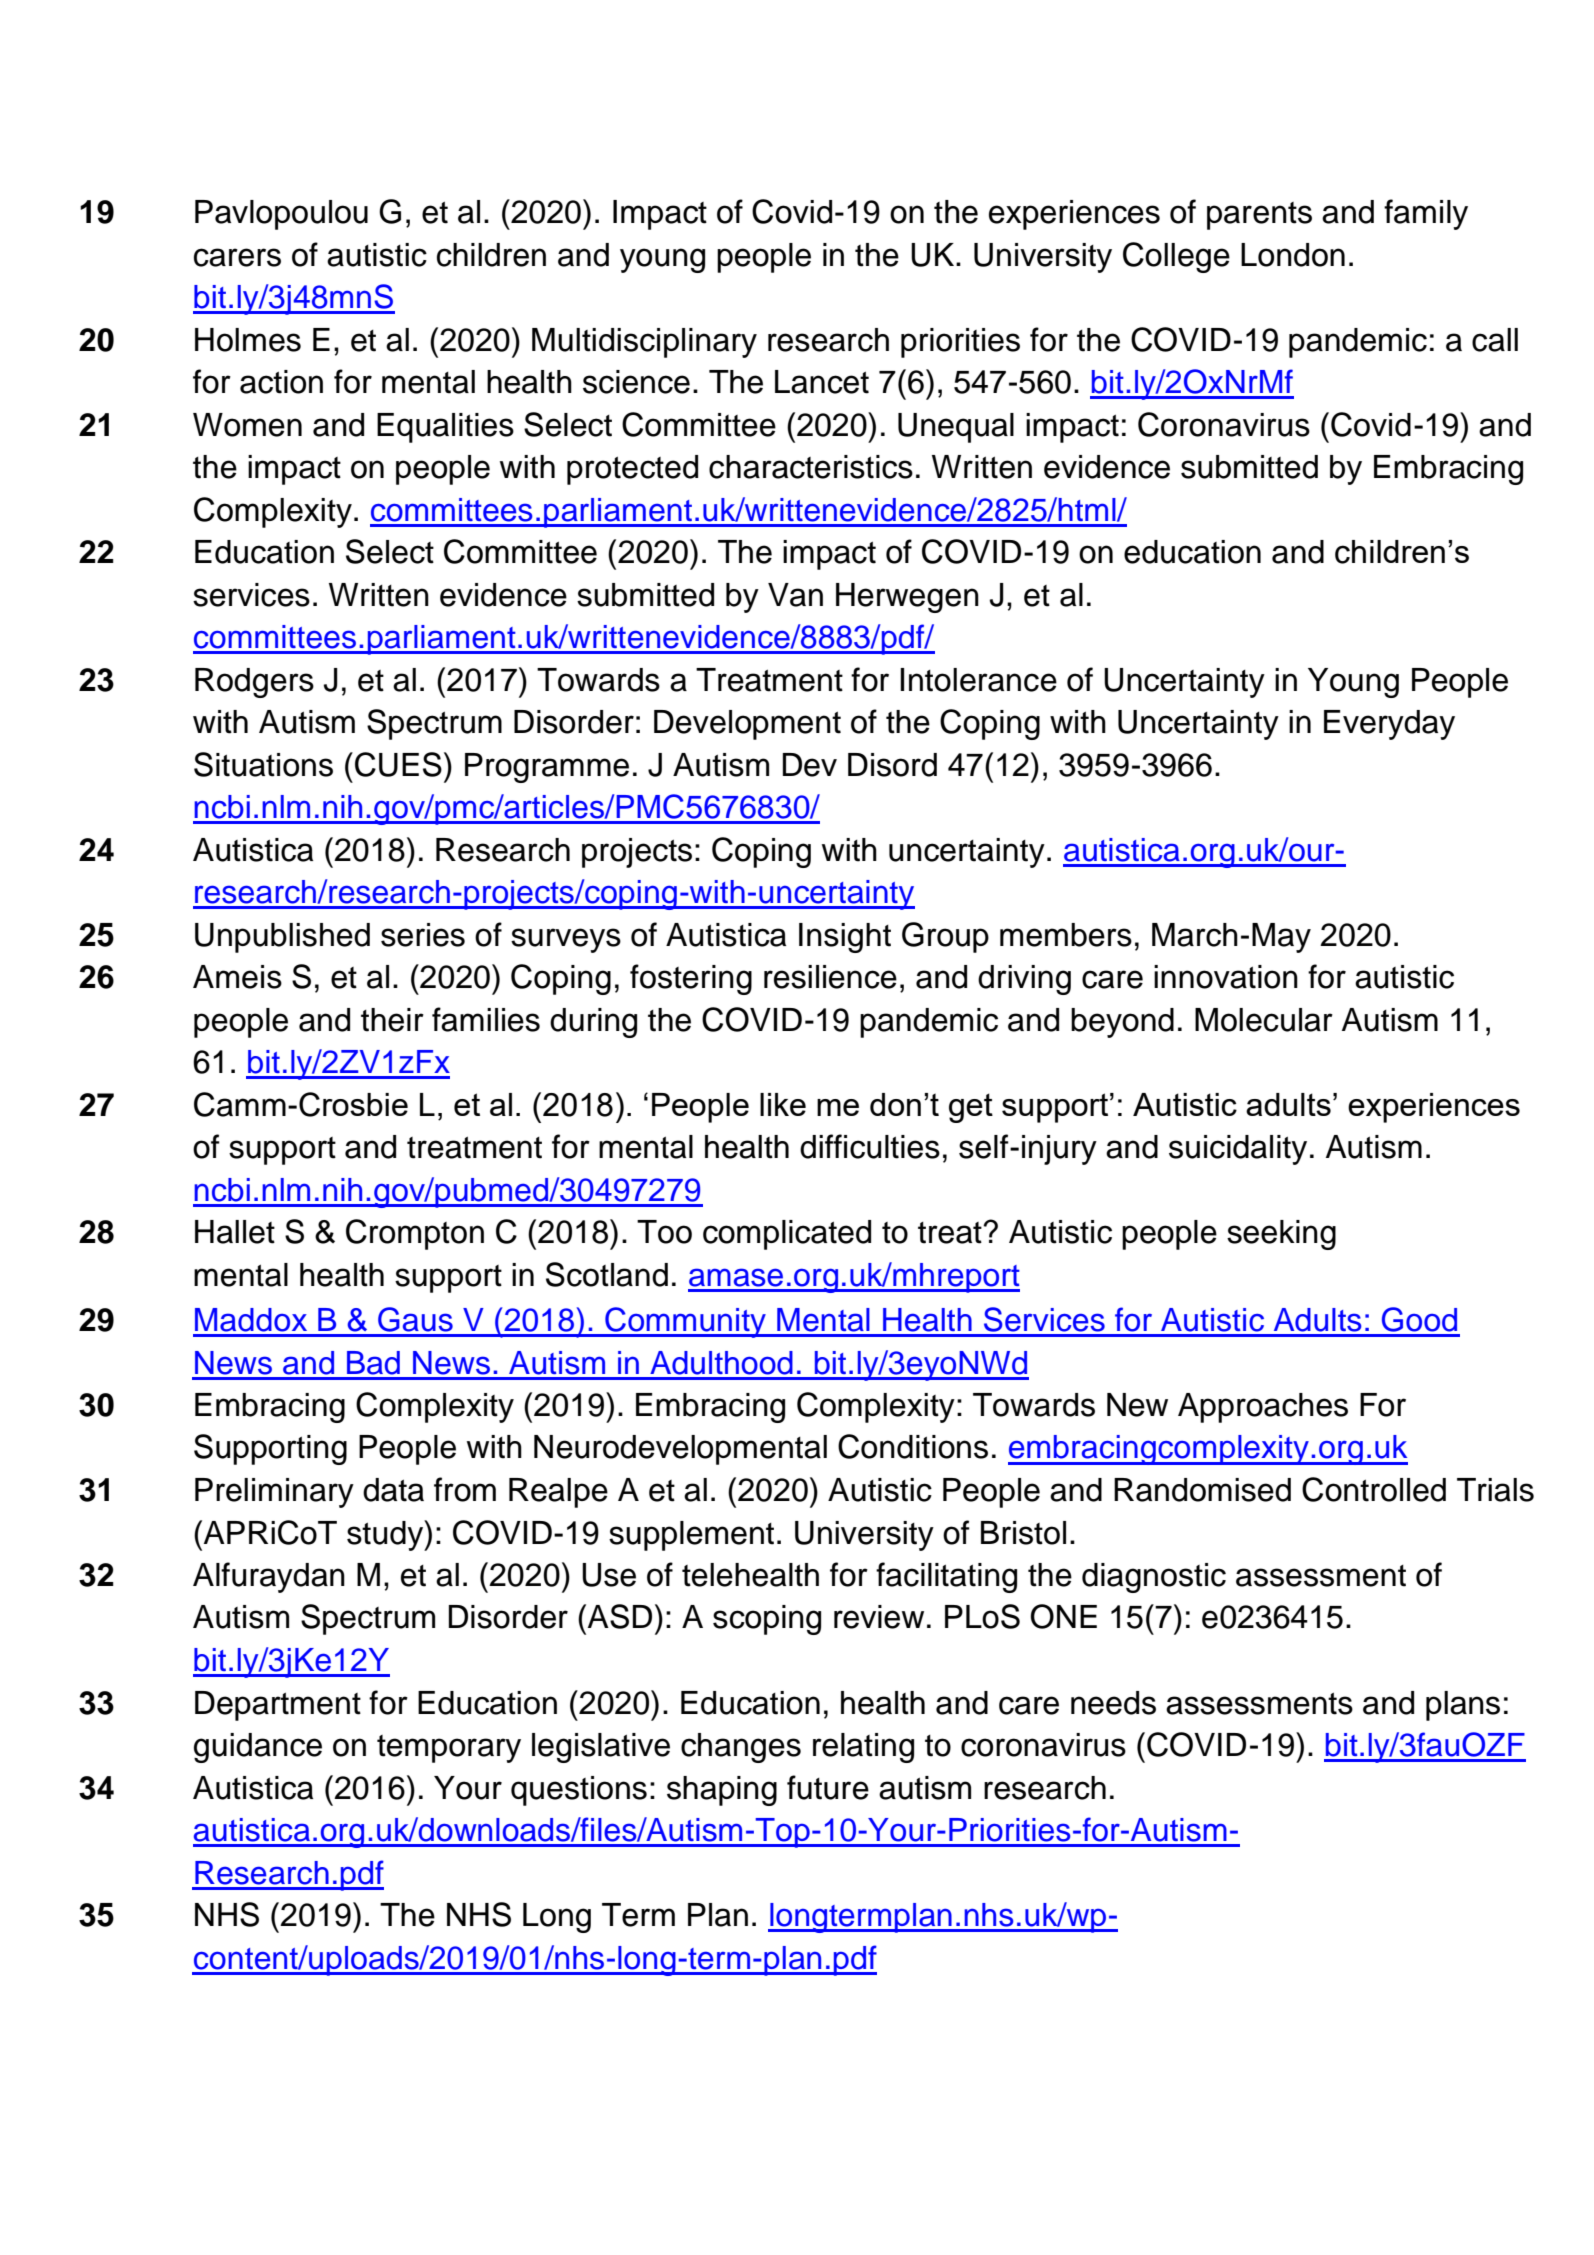 The width and height of the screenshot is (1594, 2255). Describe the element at coordinates (863, 1748) in the screenshot. I see `relating` at that location.
